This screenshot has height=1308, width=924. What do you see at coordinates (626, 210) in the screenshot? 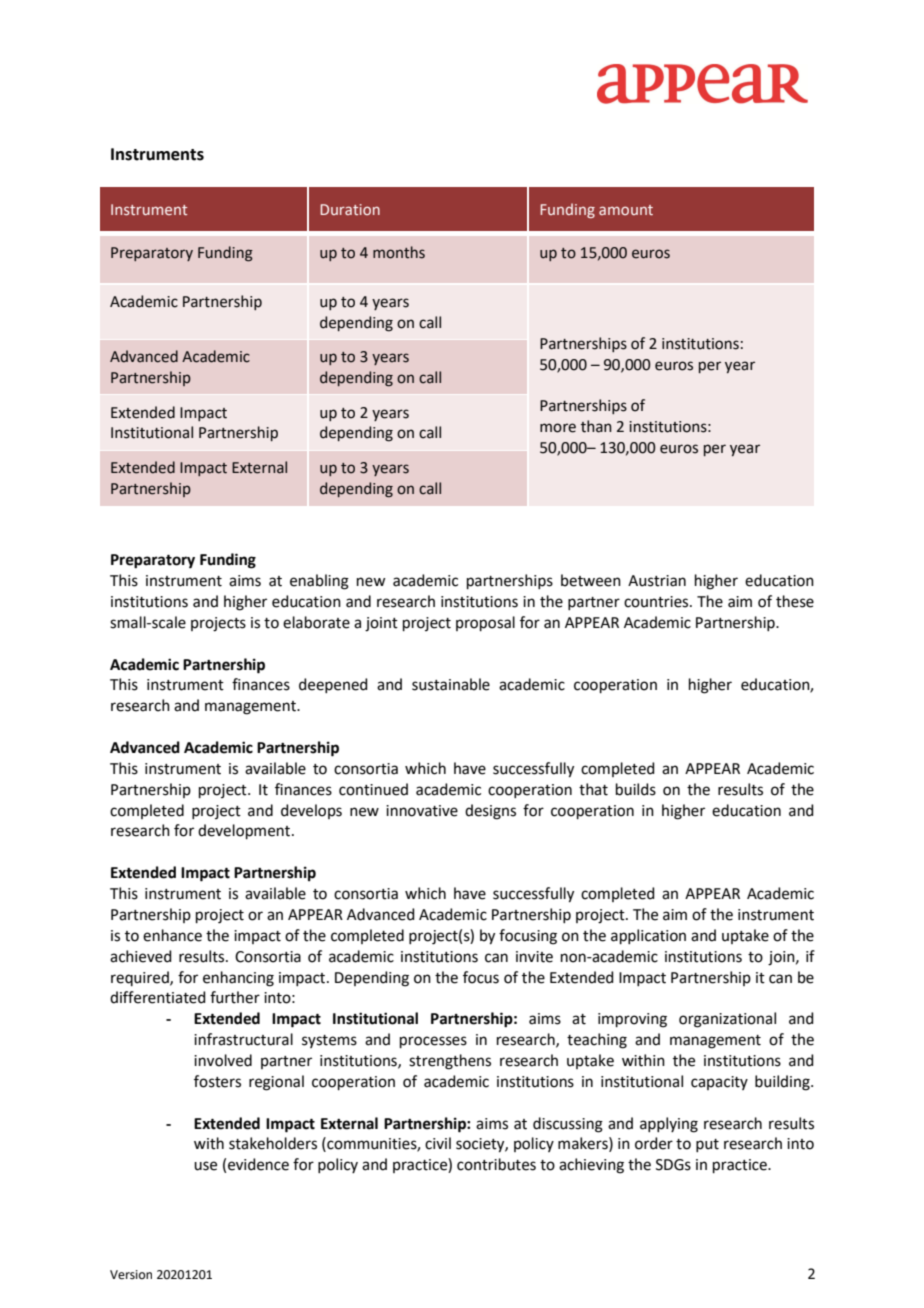
I see `amount` at bounding box center [626, 210].
